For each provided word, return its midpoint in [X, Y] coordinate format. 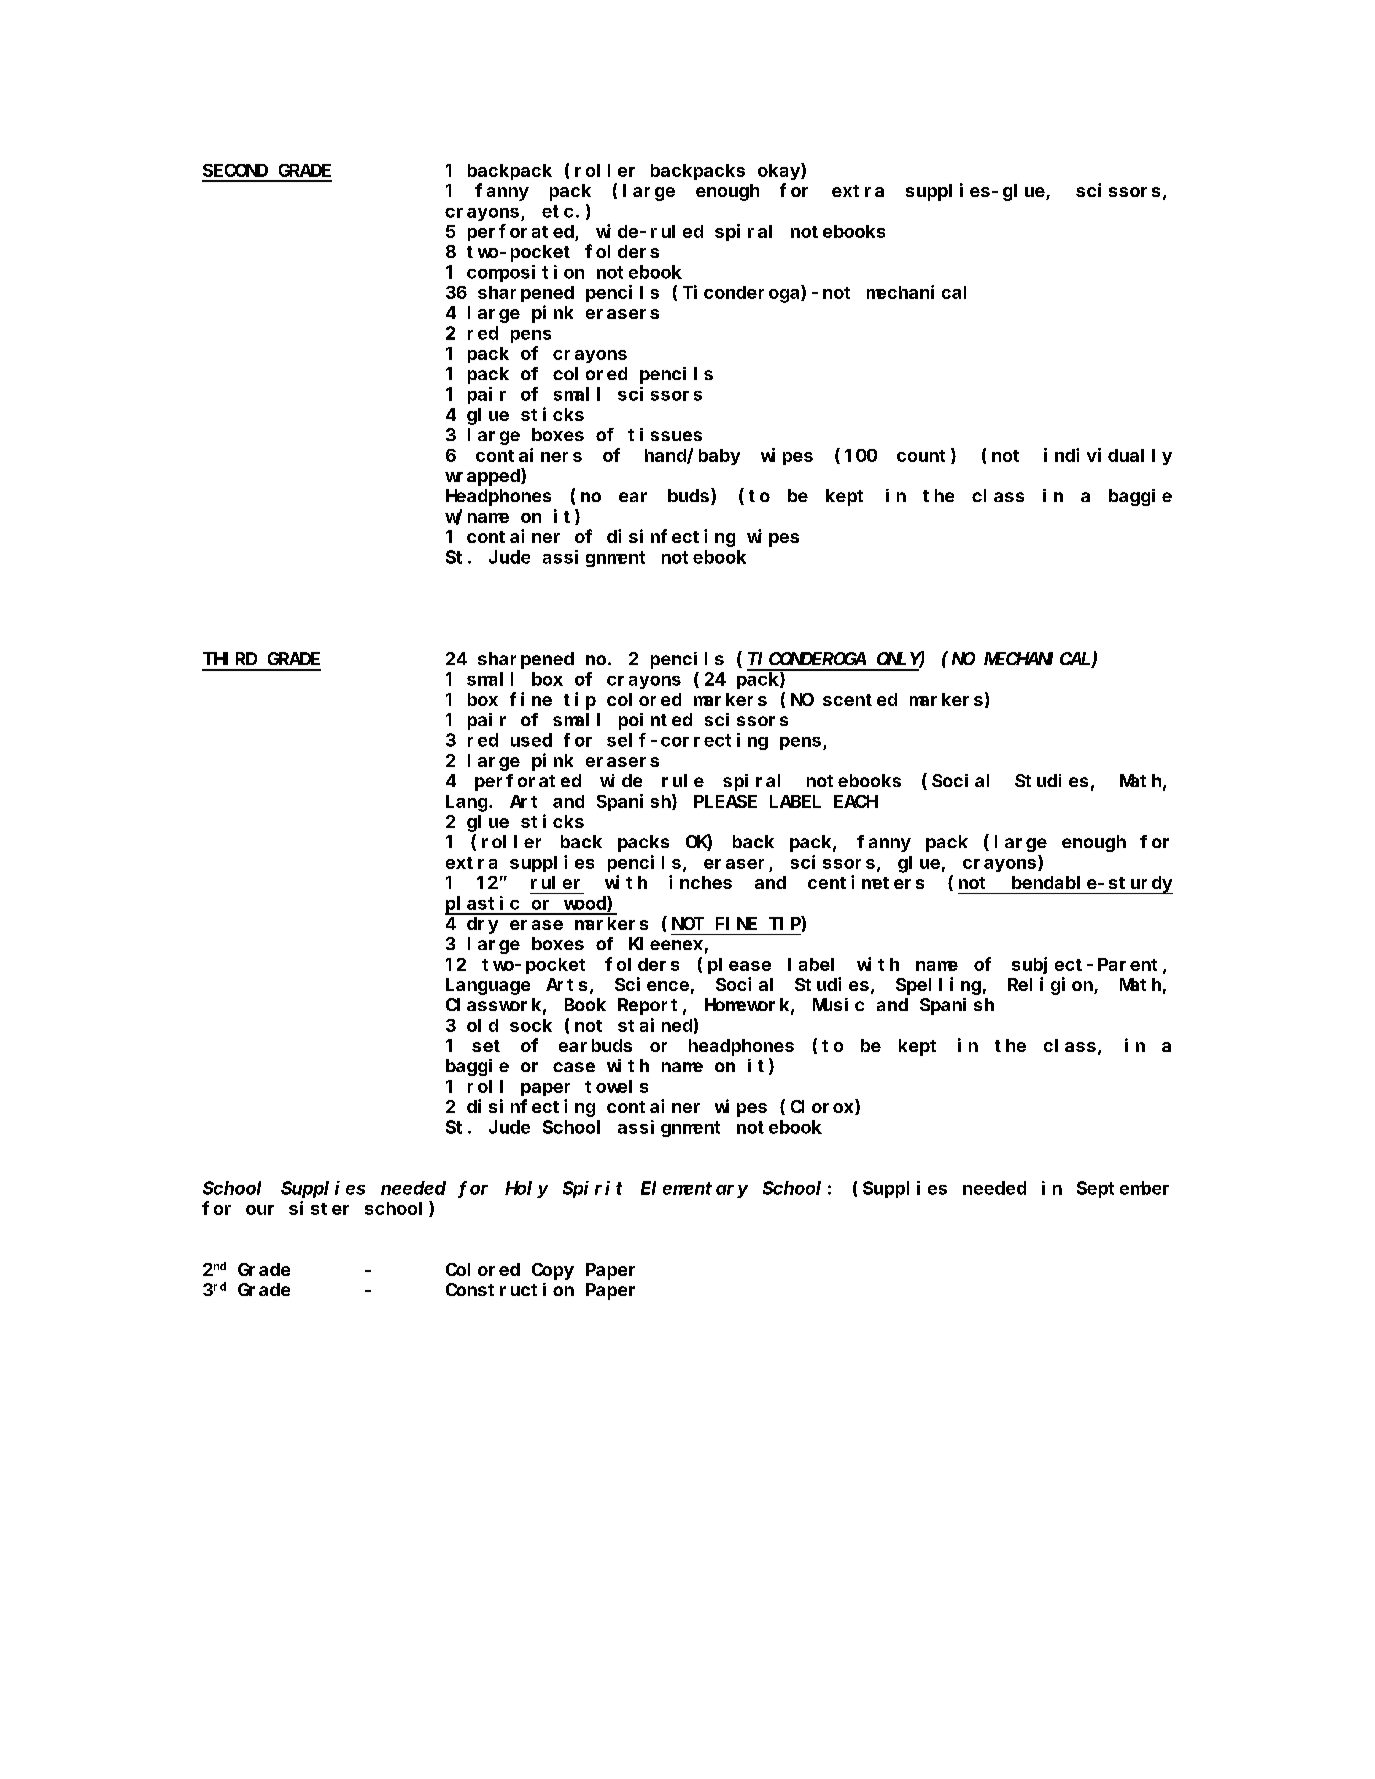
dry [482, 925]
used [531, 740]
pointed [655, 721]
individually [1108, 456]
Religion [1051, 986]
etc [557, 211]
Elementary [694, 1189]
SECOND [235, 170]
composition [525, 273]
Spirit [592, 1189]
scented [860, 699]
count [924, 456]
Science [652, 984]
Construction [510, 1289]
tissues [665, 434]
